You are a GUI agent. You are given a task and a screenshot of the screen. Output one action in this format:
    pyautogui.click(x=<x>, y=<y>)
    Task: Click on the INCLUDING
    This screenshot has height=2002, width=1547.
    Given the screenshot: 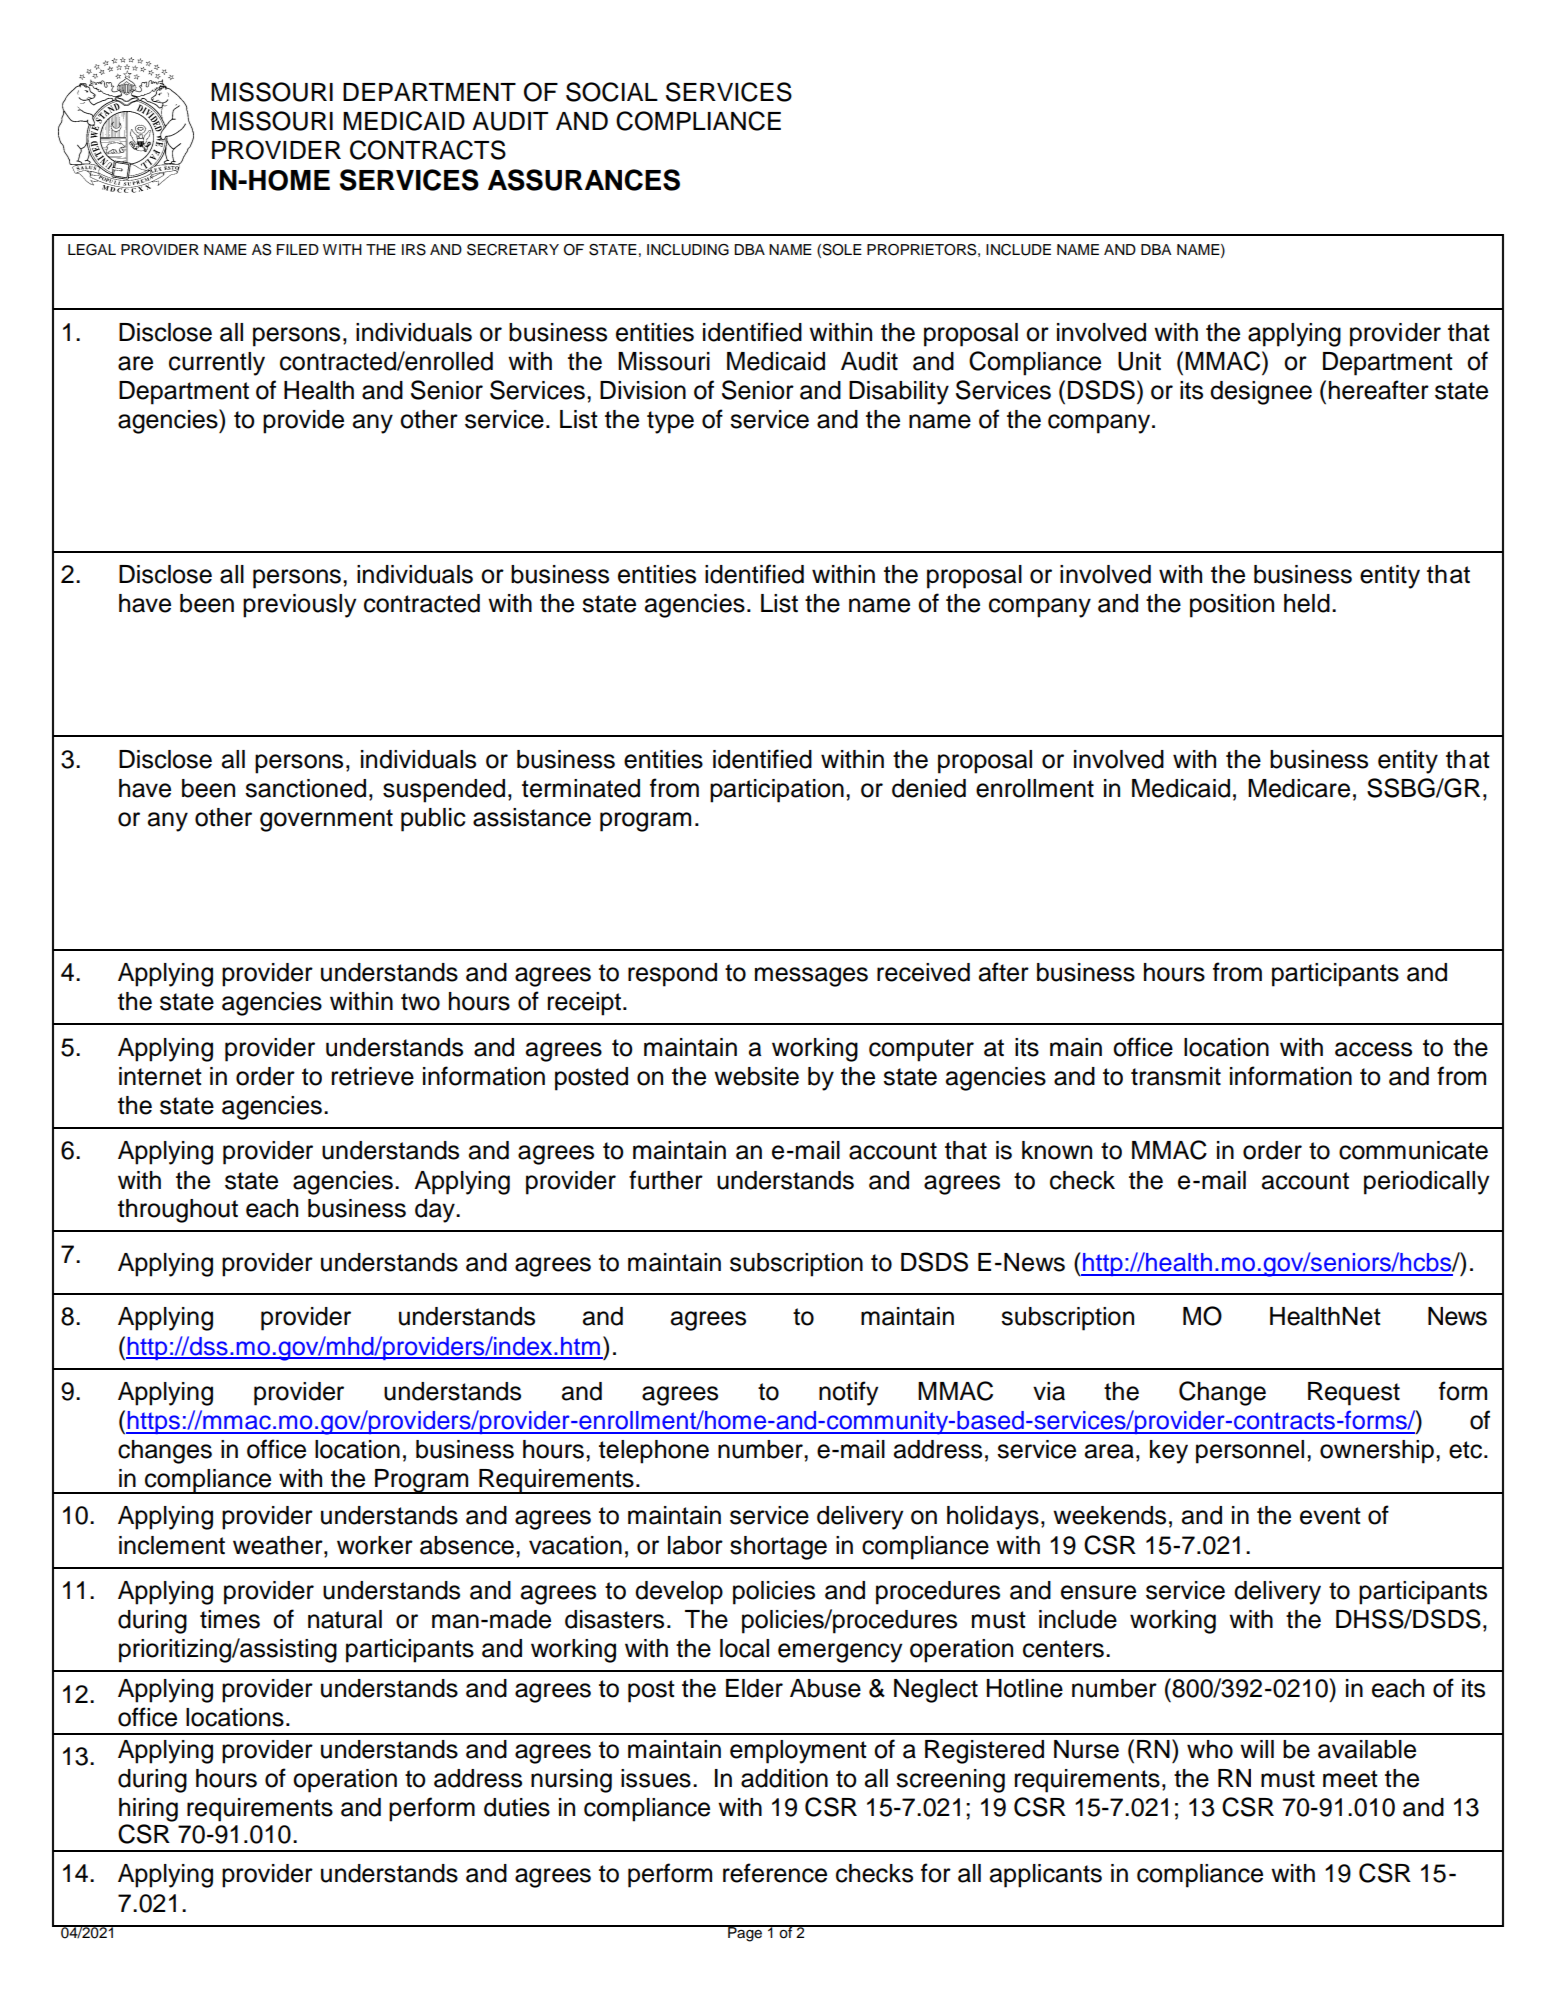 What is the action you would take?
    pyautogui.click(x=688, y=250)
